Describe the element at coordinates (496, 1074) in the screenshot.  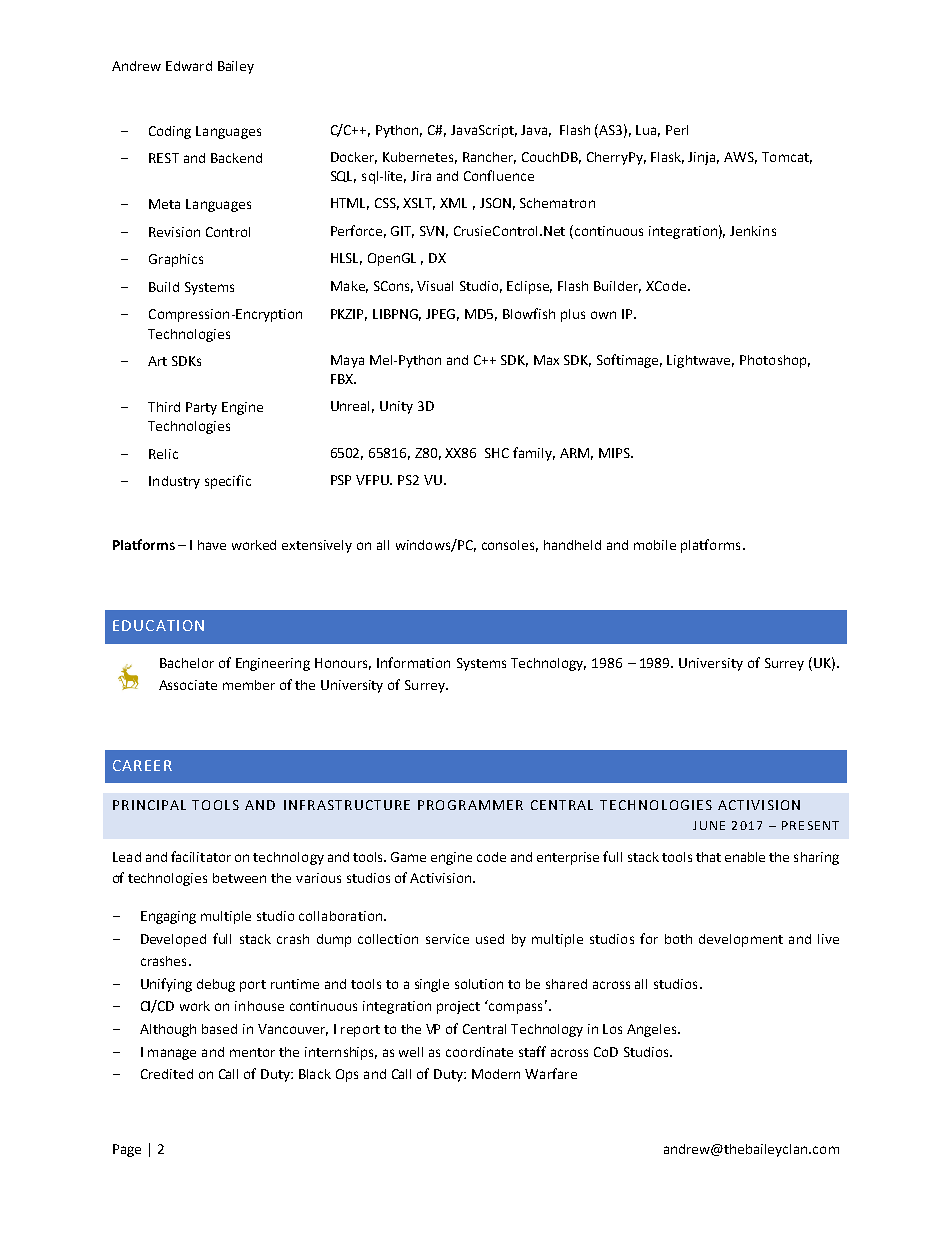
I see `Modern` at that location.
